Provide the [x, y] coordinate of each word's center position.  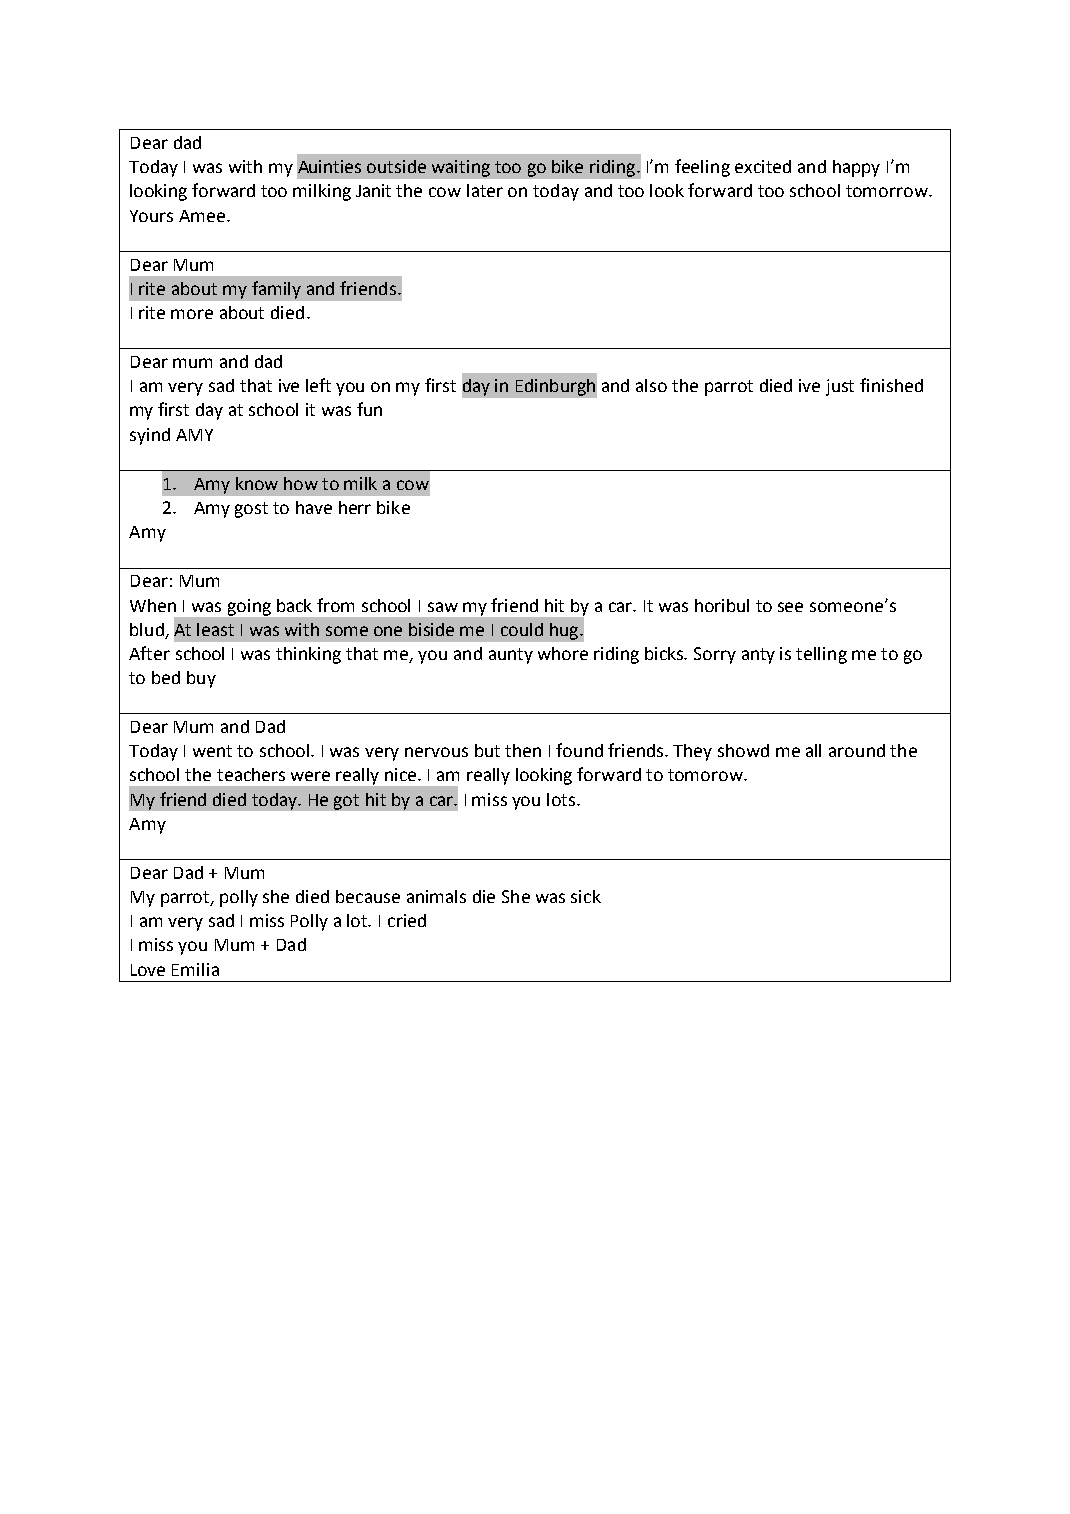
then [523, 750]
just [840, 387]
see [790, 607]
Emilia [195, 969]
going [249, 607]
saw [443, 607]
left [318, 385]
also [651, 385]
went [212, 751]
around [857, 750]
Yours [151, 216]
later [485, 190]
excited [763, 166]
